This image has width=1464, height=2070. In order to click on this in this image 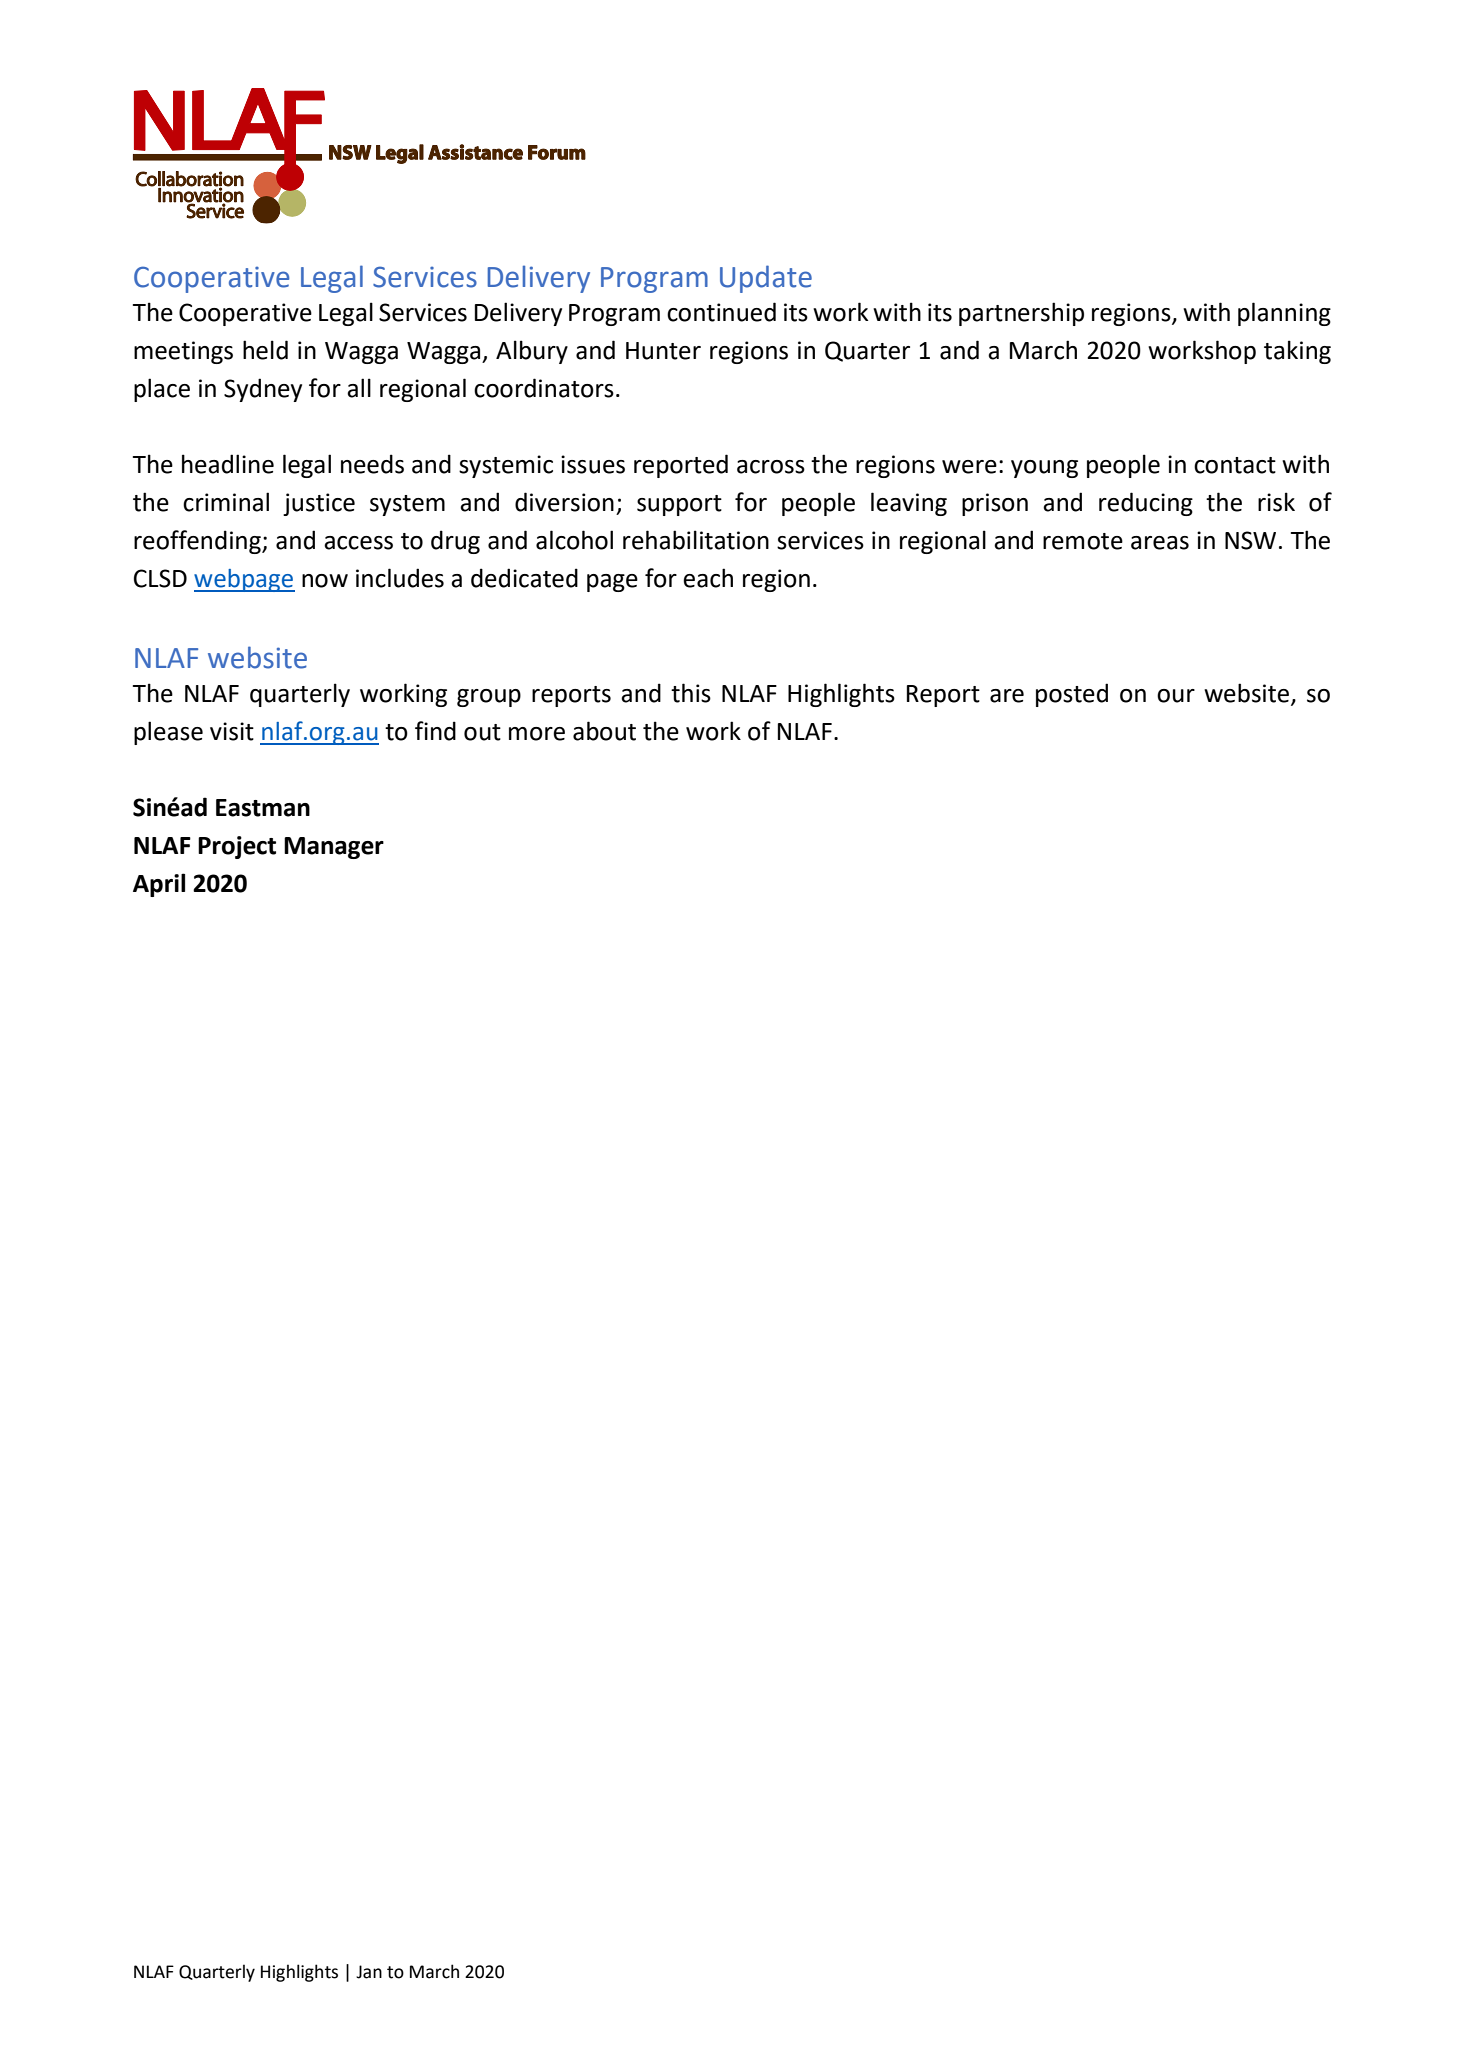, I will do `click(691, 693)`.
